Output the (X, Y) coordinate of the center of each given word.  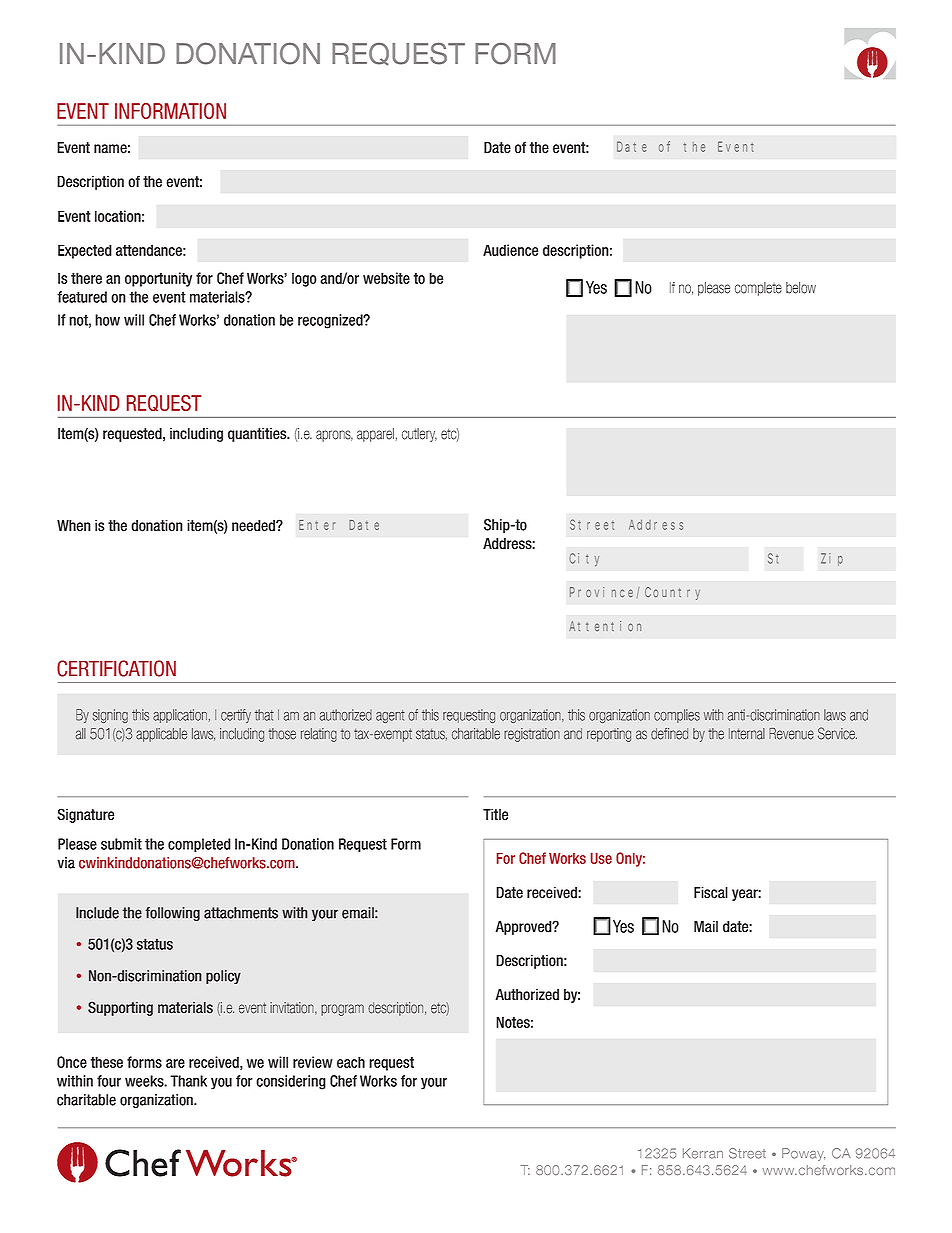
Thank (188, 1081)
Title (495, 814)
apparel (375, 435)
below (801, 288)
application (180, 716)
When (74, 526)
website (386, 278)
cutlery (419, 435)
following (172, 914)
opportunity (158, 279)
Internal (747, 734)
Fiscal (711, 892)
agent (390, 716)
